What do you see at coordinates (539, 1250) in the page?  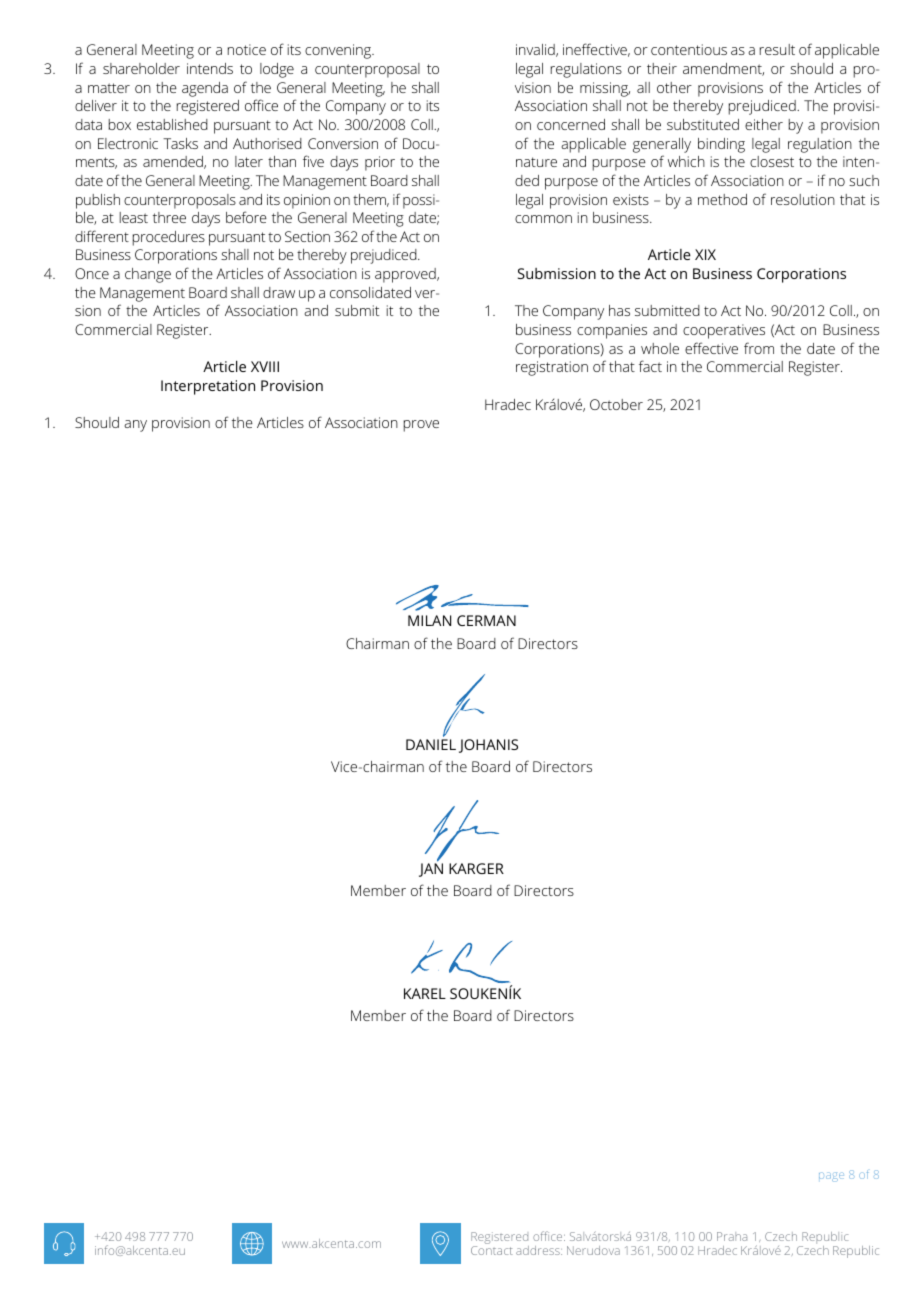 I see `address` at bounding box center [539, 1250].
